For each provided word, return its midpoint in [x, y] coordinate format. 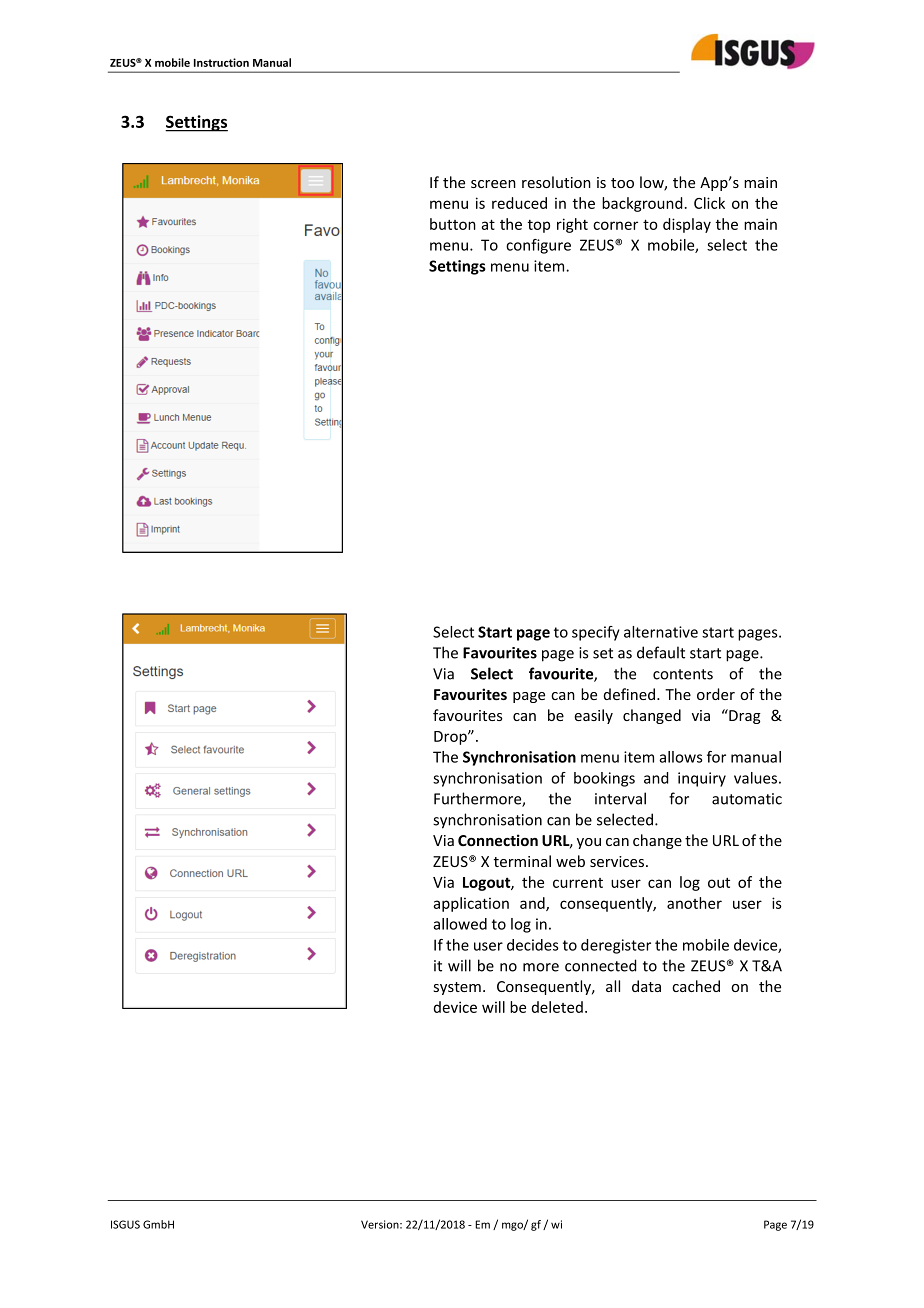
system [457, 988]
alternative [661, 632]
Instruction [221, 62]
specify [596, 633]
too [622, 183]
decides [533, 945]
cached [696, 986]
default [661, 652]
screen [493, 184]
